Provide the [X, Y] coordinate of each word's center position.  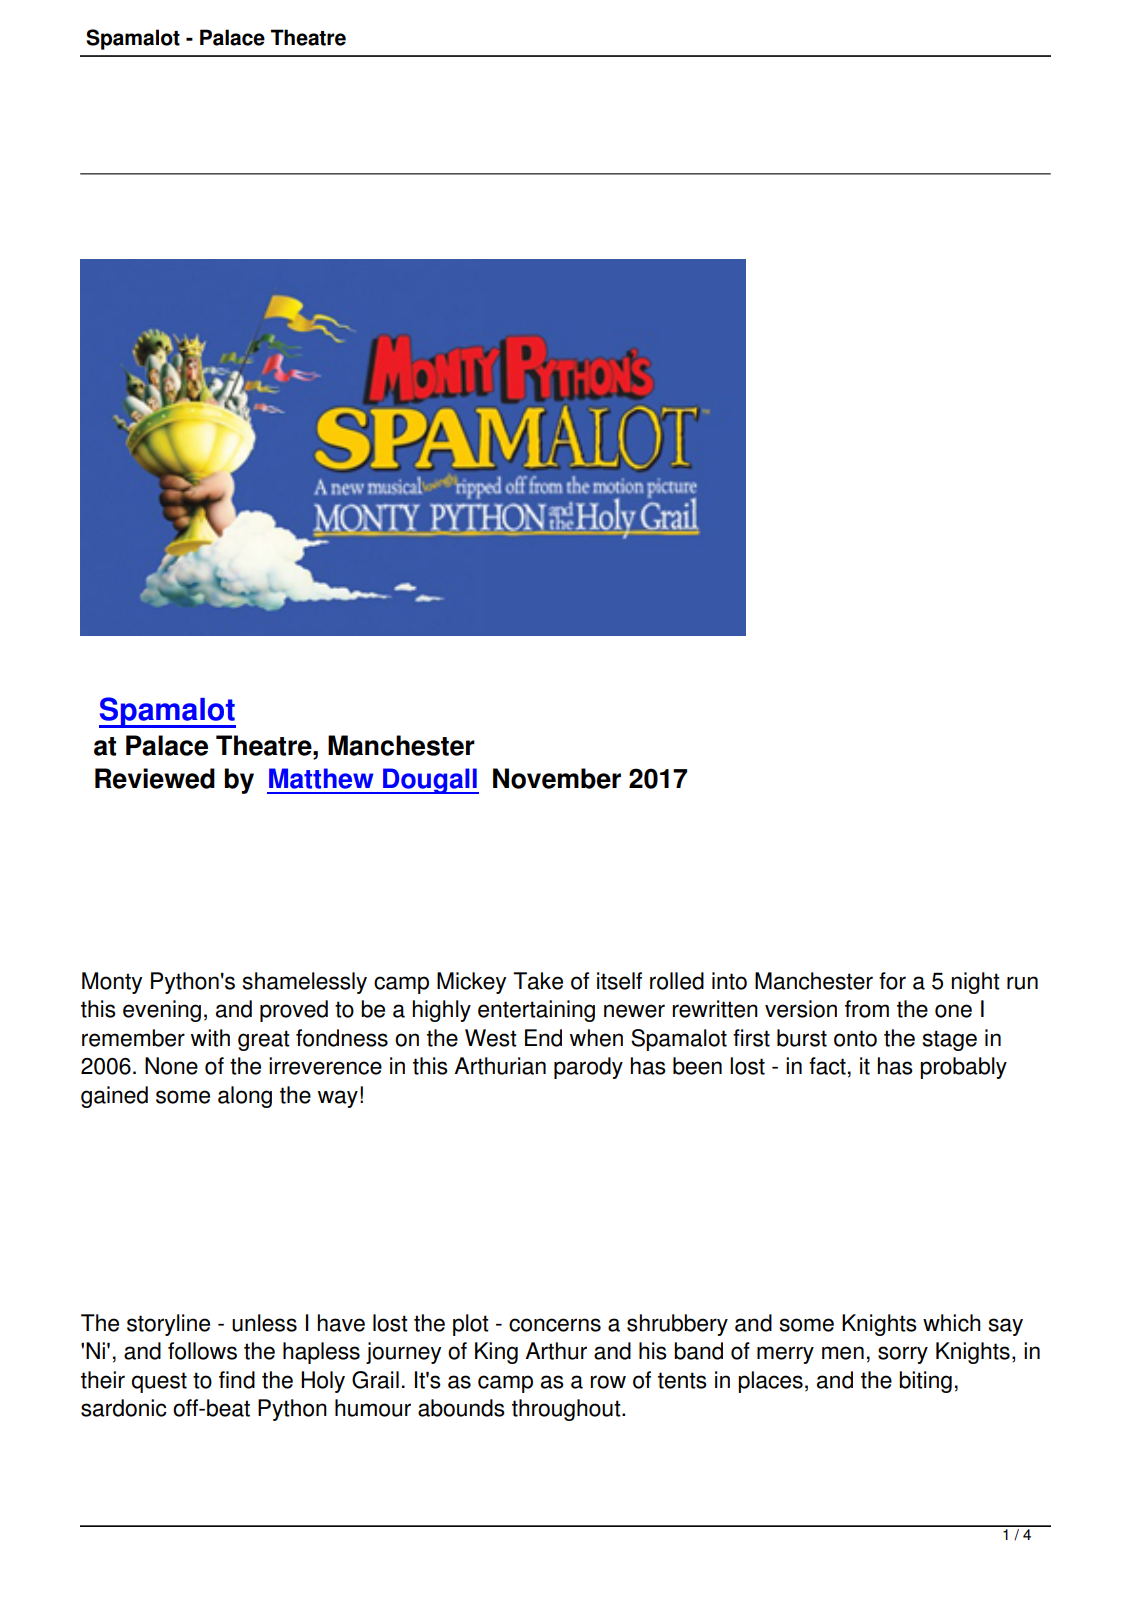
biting [925, 1382]
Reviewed [155, 778]
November [557, 778]
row [608, 1382]
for [892, 981]
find [237, 1380]
